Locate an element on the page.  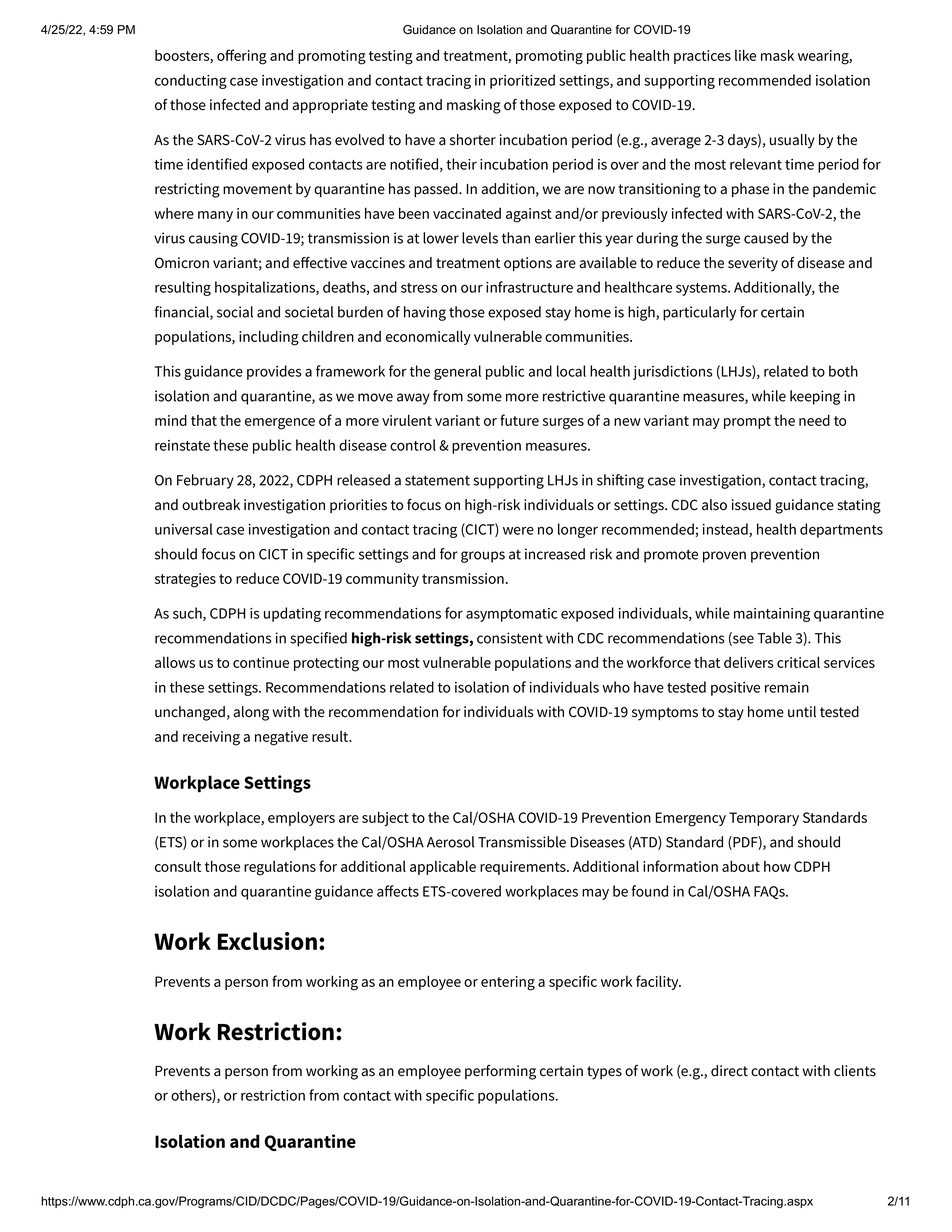
prioritized is located at coordinates (522, 81).
